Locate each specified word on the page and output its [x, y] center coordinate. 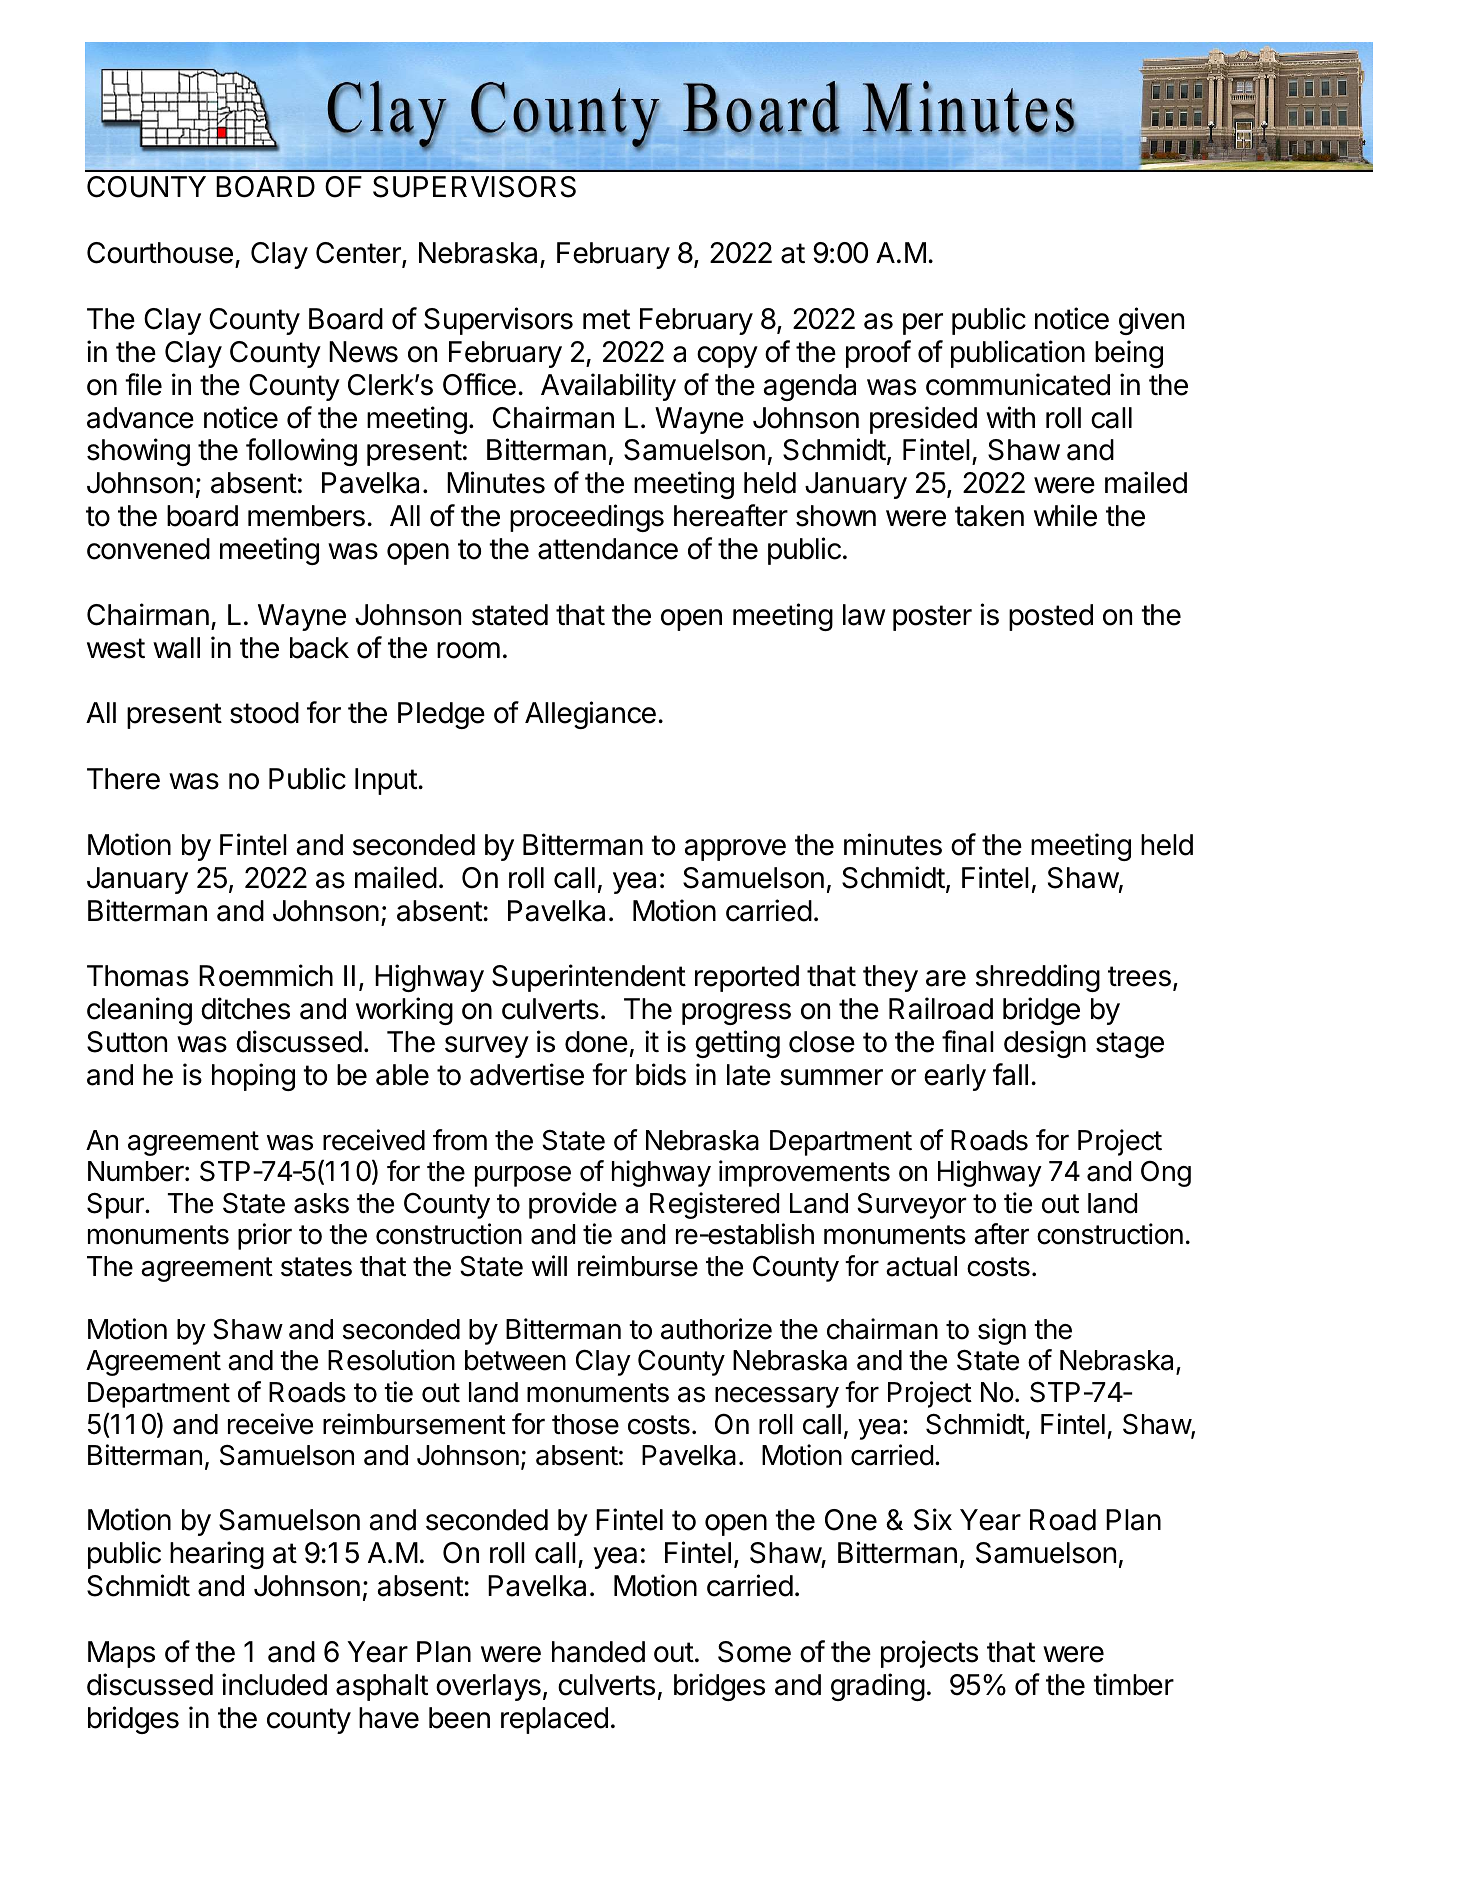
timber [1133, 1684]
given [1151, 321]
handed [598, 1652]
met [606, 319]
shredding [1038, 978]
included [274, 1684]
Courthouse [160, 253]
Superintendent [589, 978]
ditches [245, 1008]
